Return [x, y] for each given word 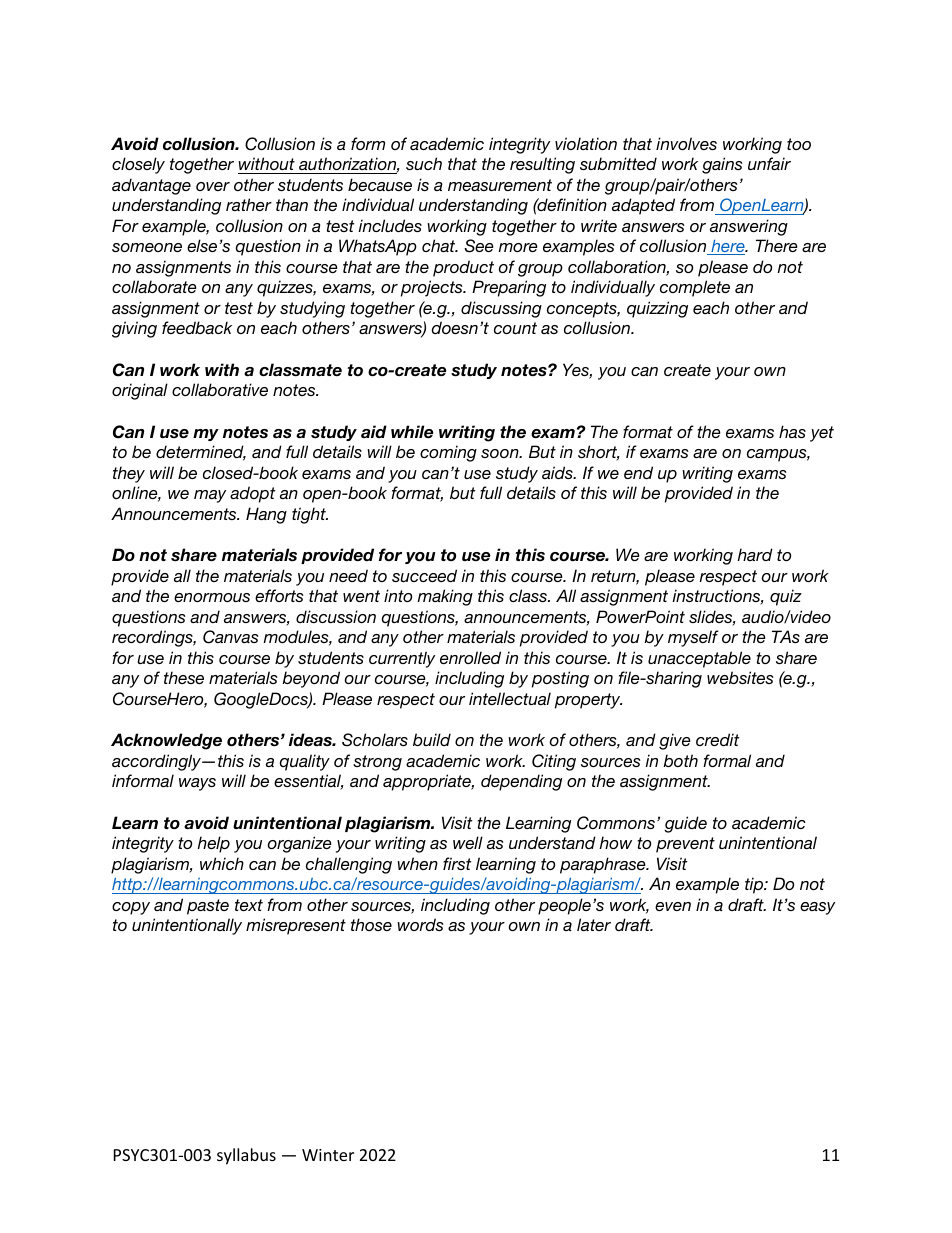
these [184, 677]
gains [722, 165]
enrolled [470, 657]
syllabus [246, 1156]
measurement [500, 185]
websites [740, 677]
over [213, 186]
